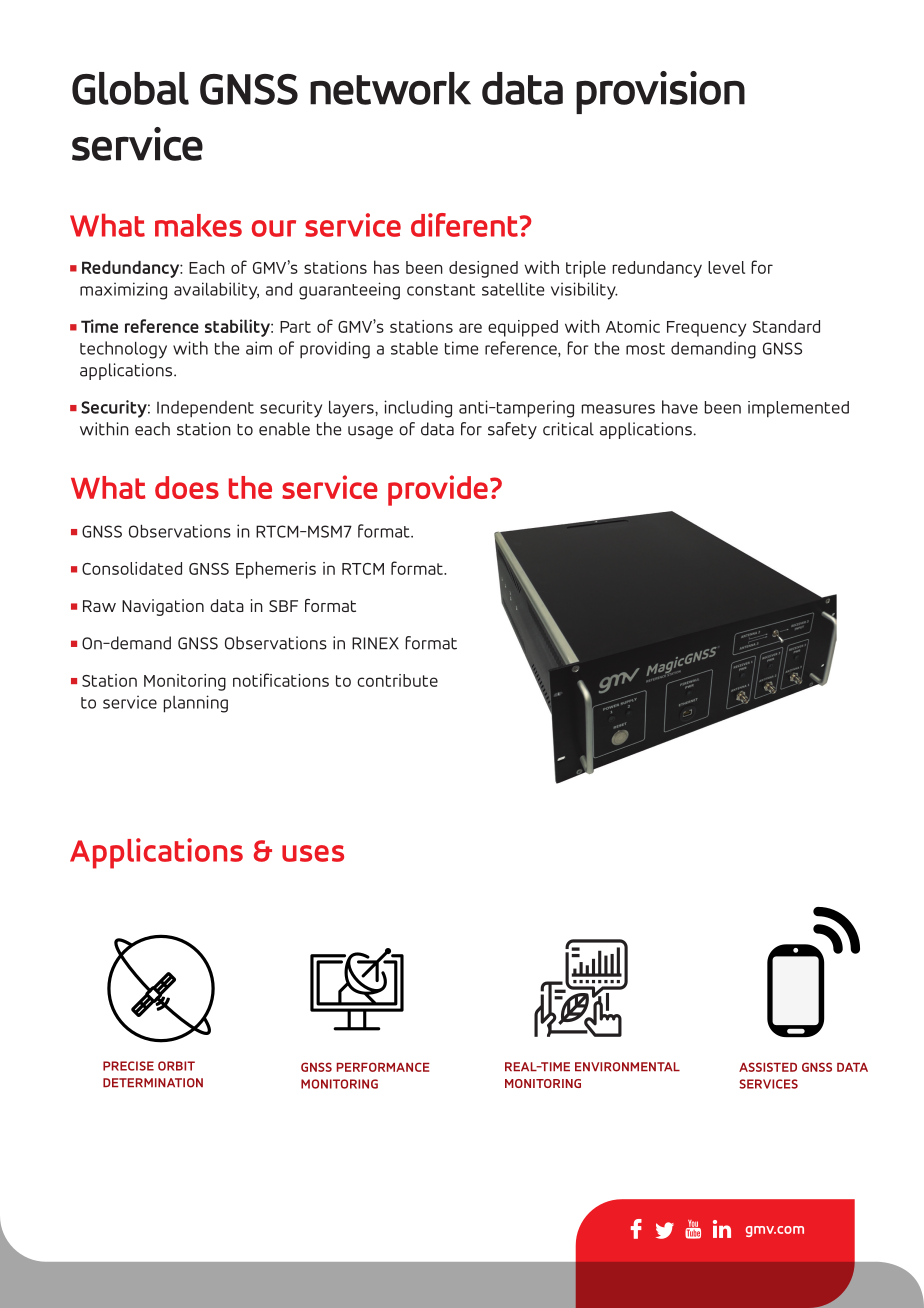  What do you see at coordinates (176, 1066) in the screenshot?
I see `ORBIT` at bounding box center [176, 1066].
